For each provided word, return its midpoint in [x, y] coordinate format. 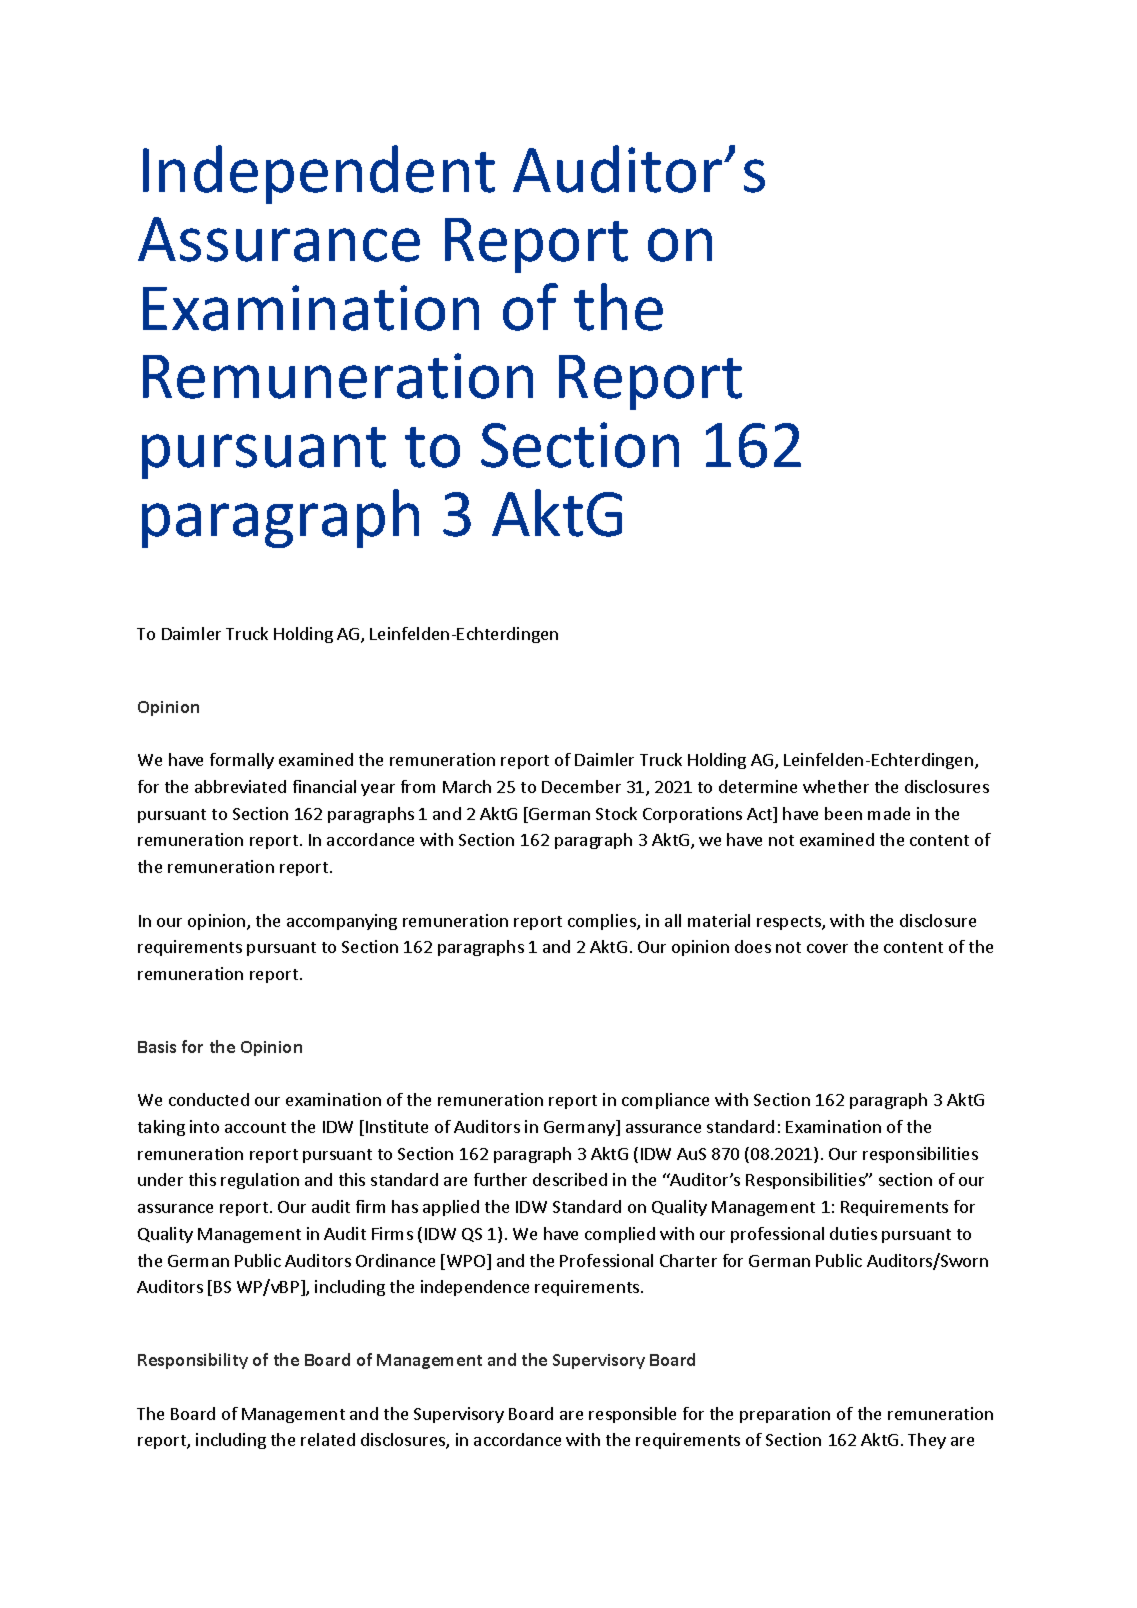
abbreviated [240, 786]
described [570, 1179]
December [581, 786]
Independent [319, 174]
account [255, 1127]
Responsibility [193, 1361]
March [467, 786]
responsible [632, 1415]
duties [853, 1233]
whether [836, 786]
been [843, 813]
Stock [616, 813]
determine [758, 786]
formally [242, 761]
